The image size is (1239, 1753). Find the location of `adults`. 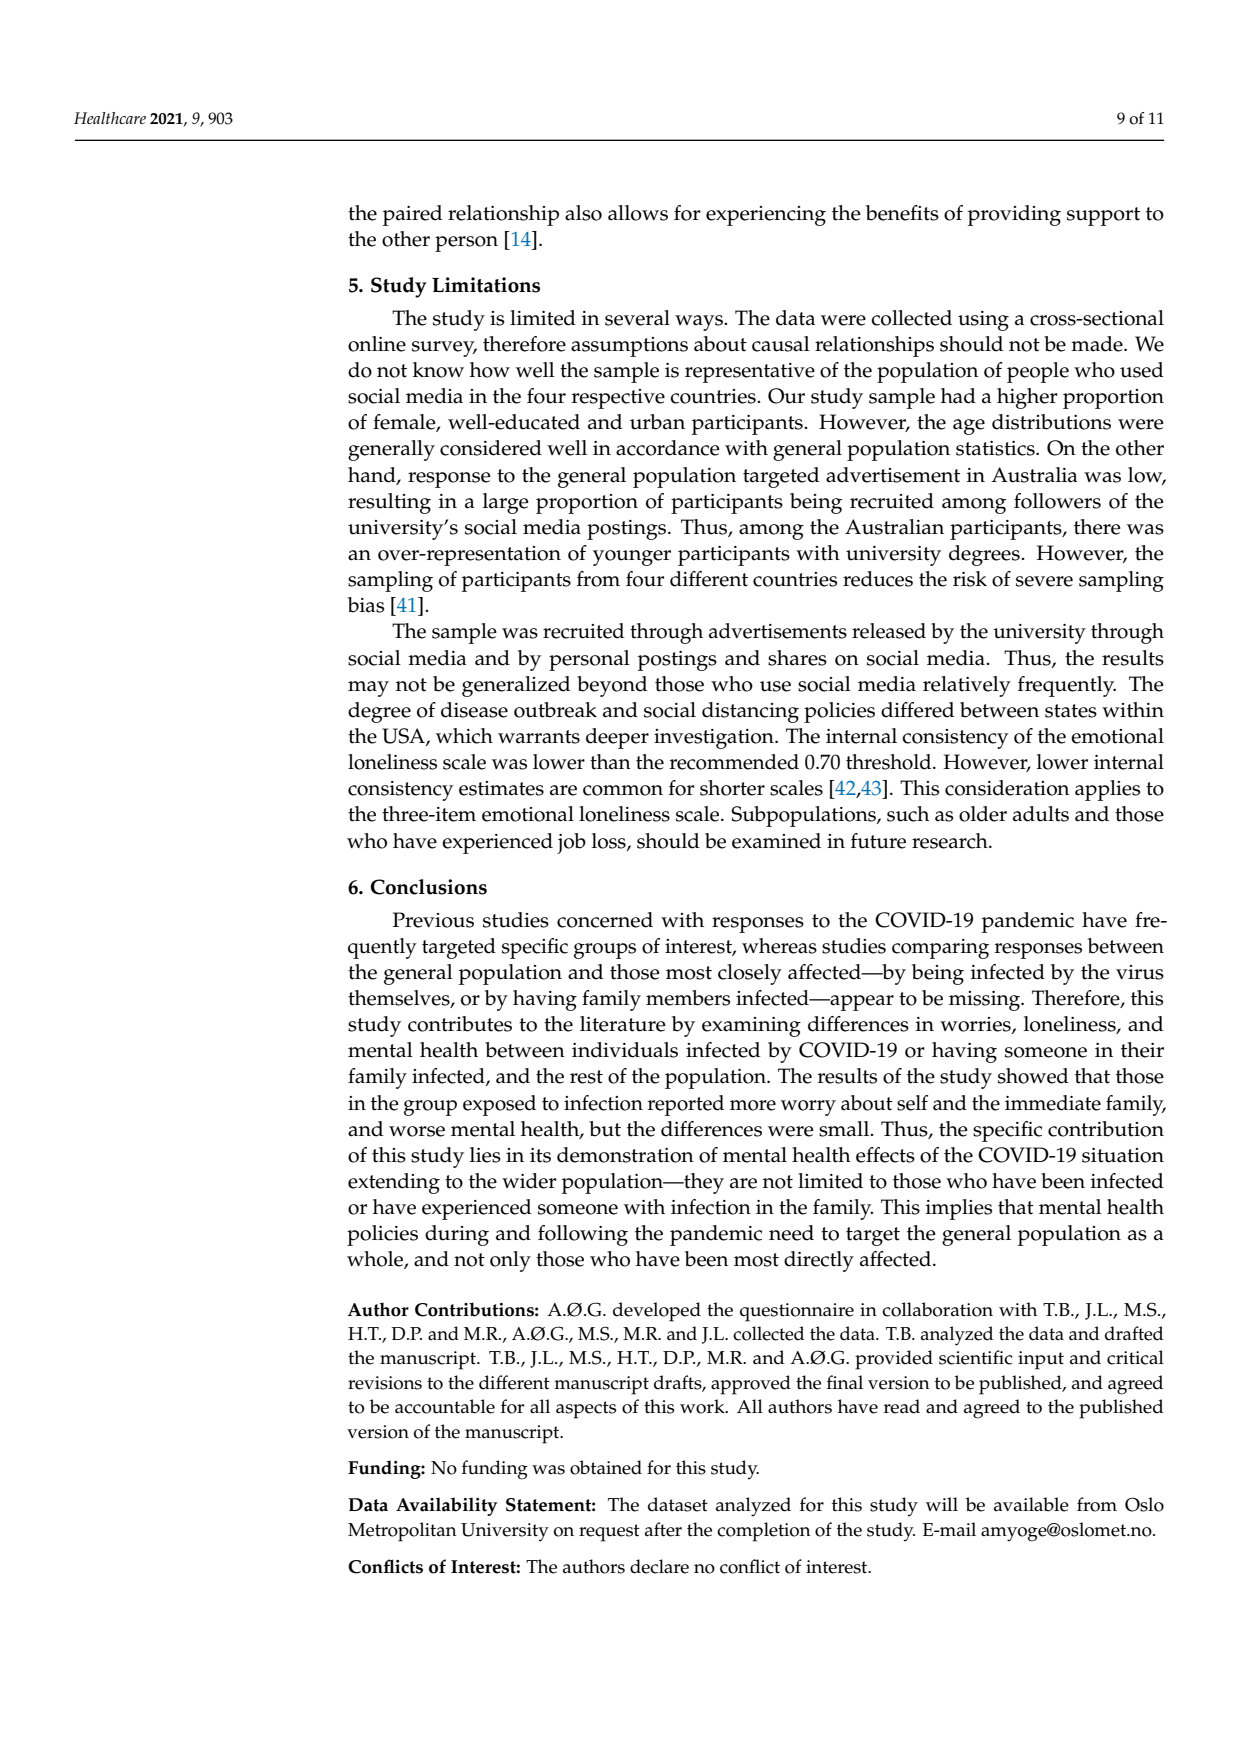

adults is located at coordinates (1041, 814).
